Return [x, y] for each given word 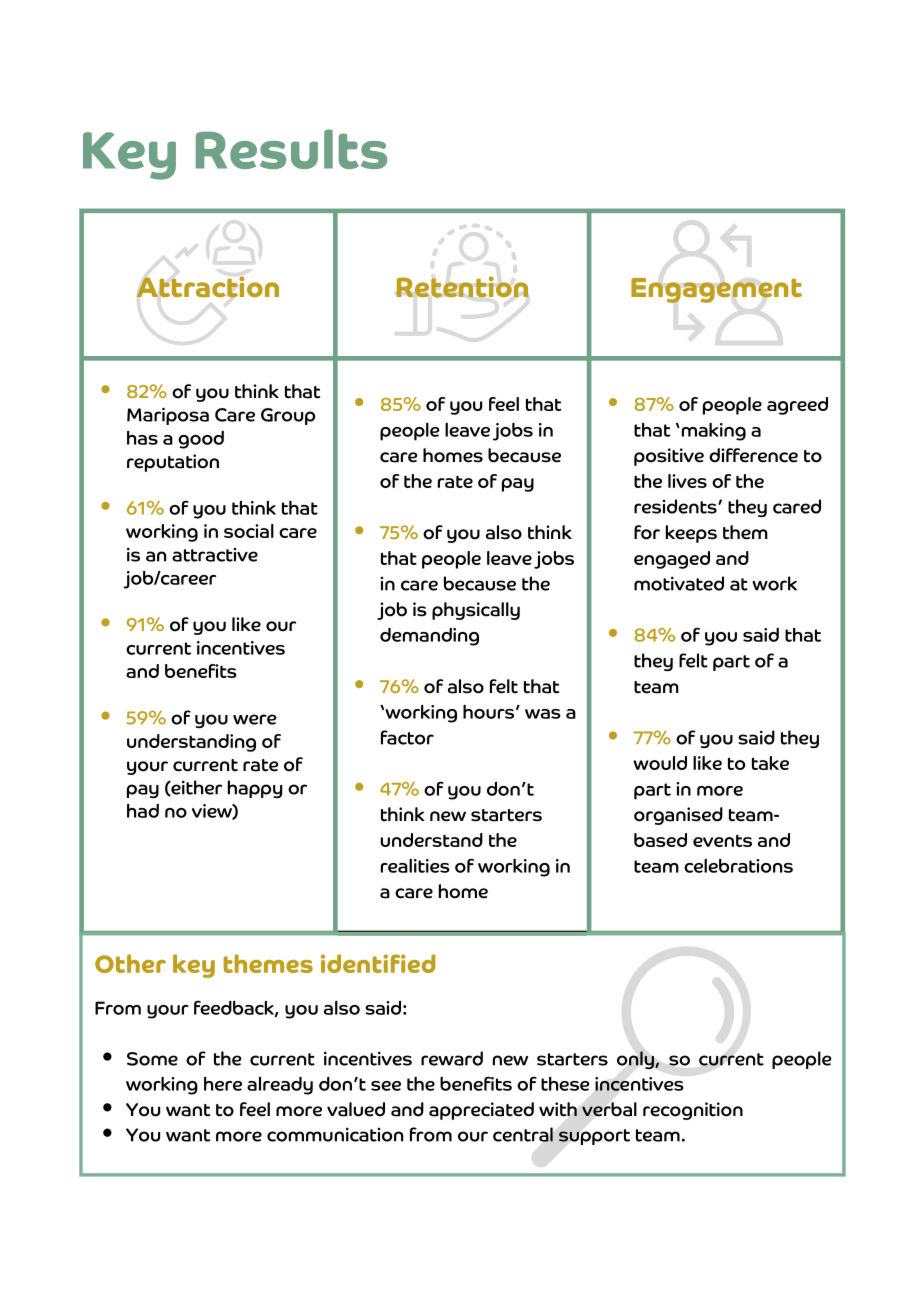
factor [407, 737]
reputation [173, 463]
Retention [462, 287]
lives [687, 481]
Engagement [716, 290]
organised [678, 816]
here [223, 1083]
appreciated [481, 1111]
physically [476, 611]
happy [255, 789]
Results [291, 149]
